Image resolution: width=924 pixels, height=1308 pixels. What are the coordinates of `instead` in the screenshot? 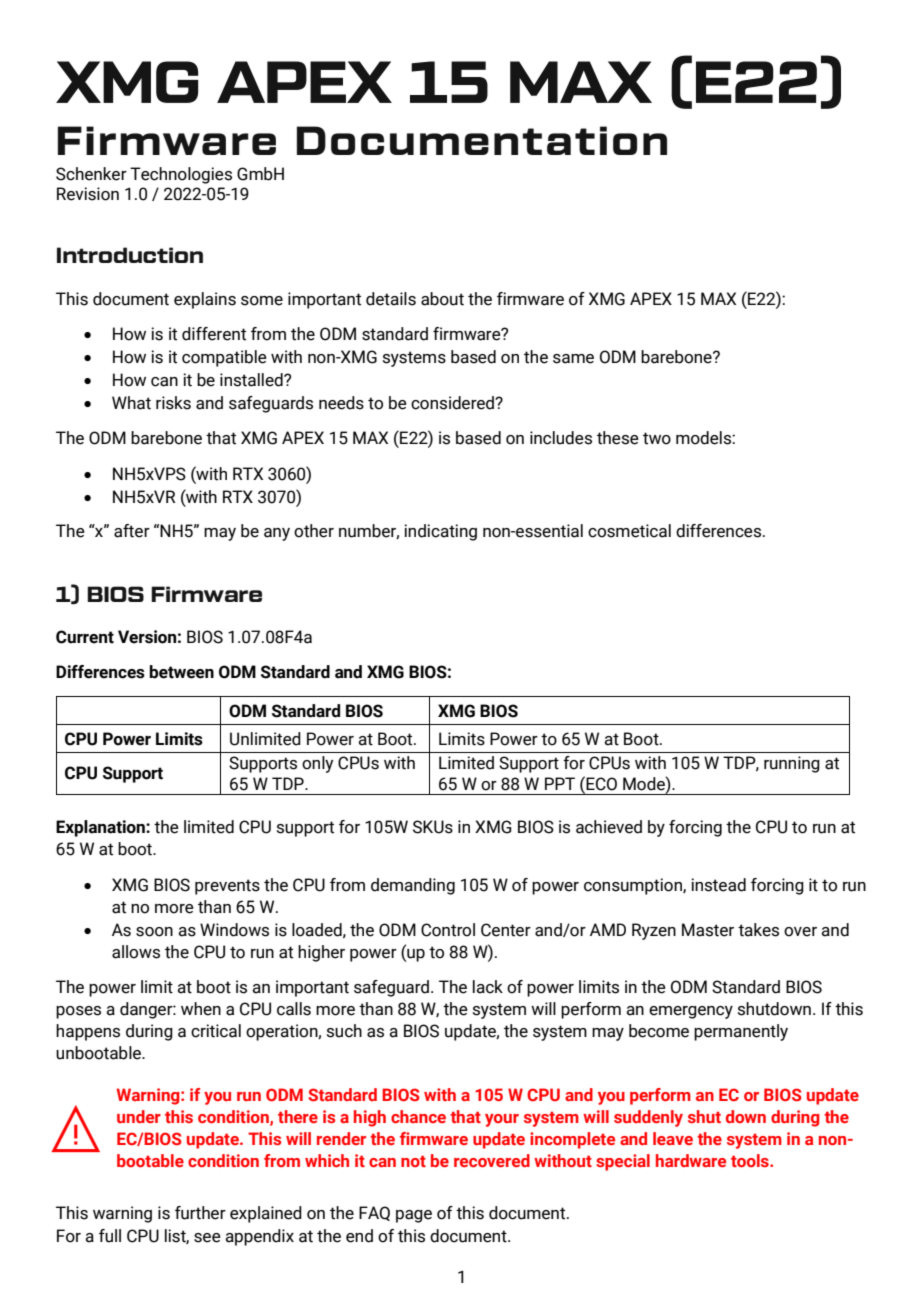 It's located at (718, 885).
